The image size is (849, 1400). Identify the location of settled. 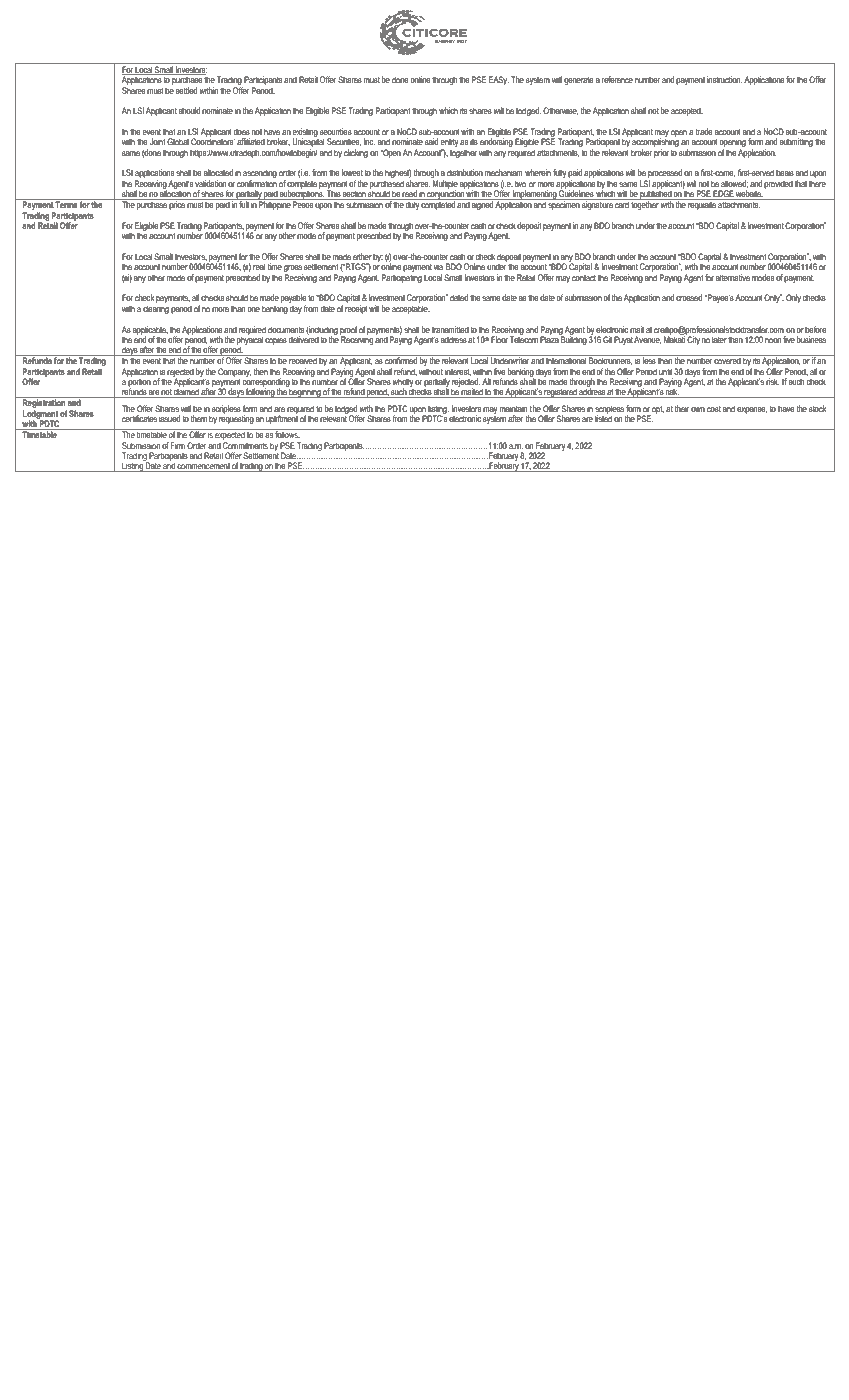
(186, 90).
